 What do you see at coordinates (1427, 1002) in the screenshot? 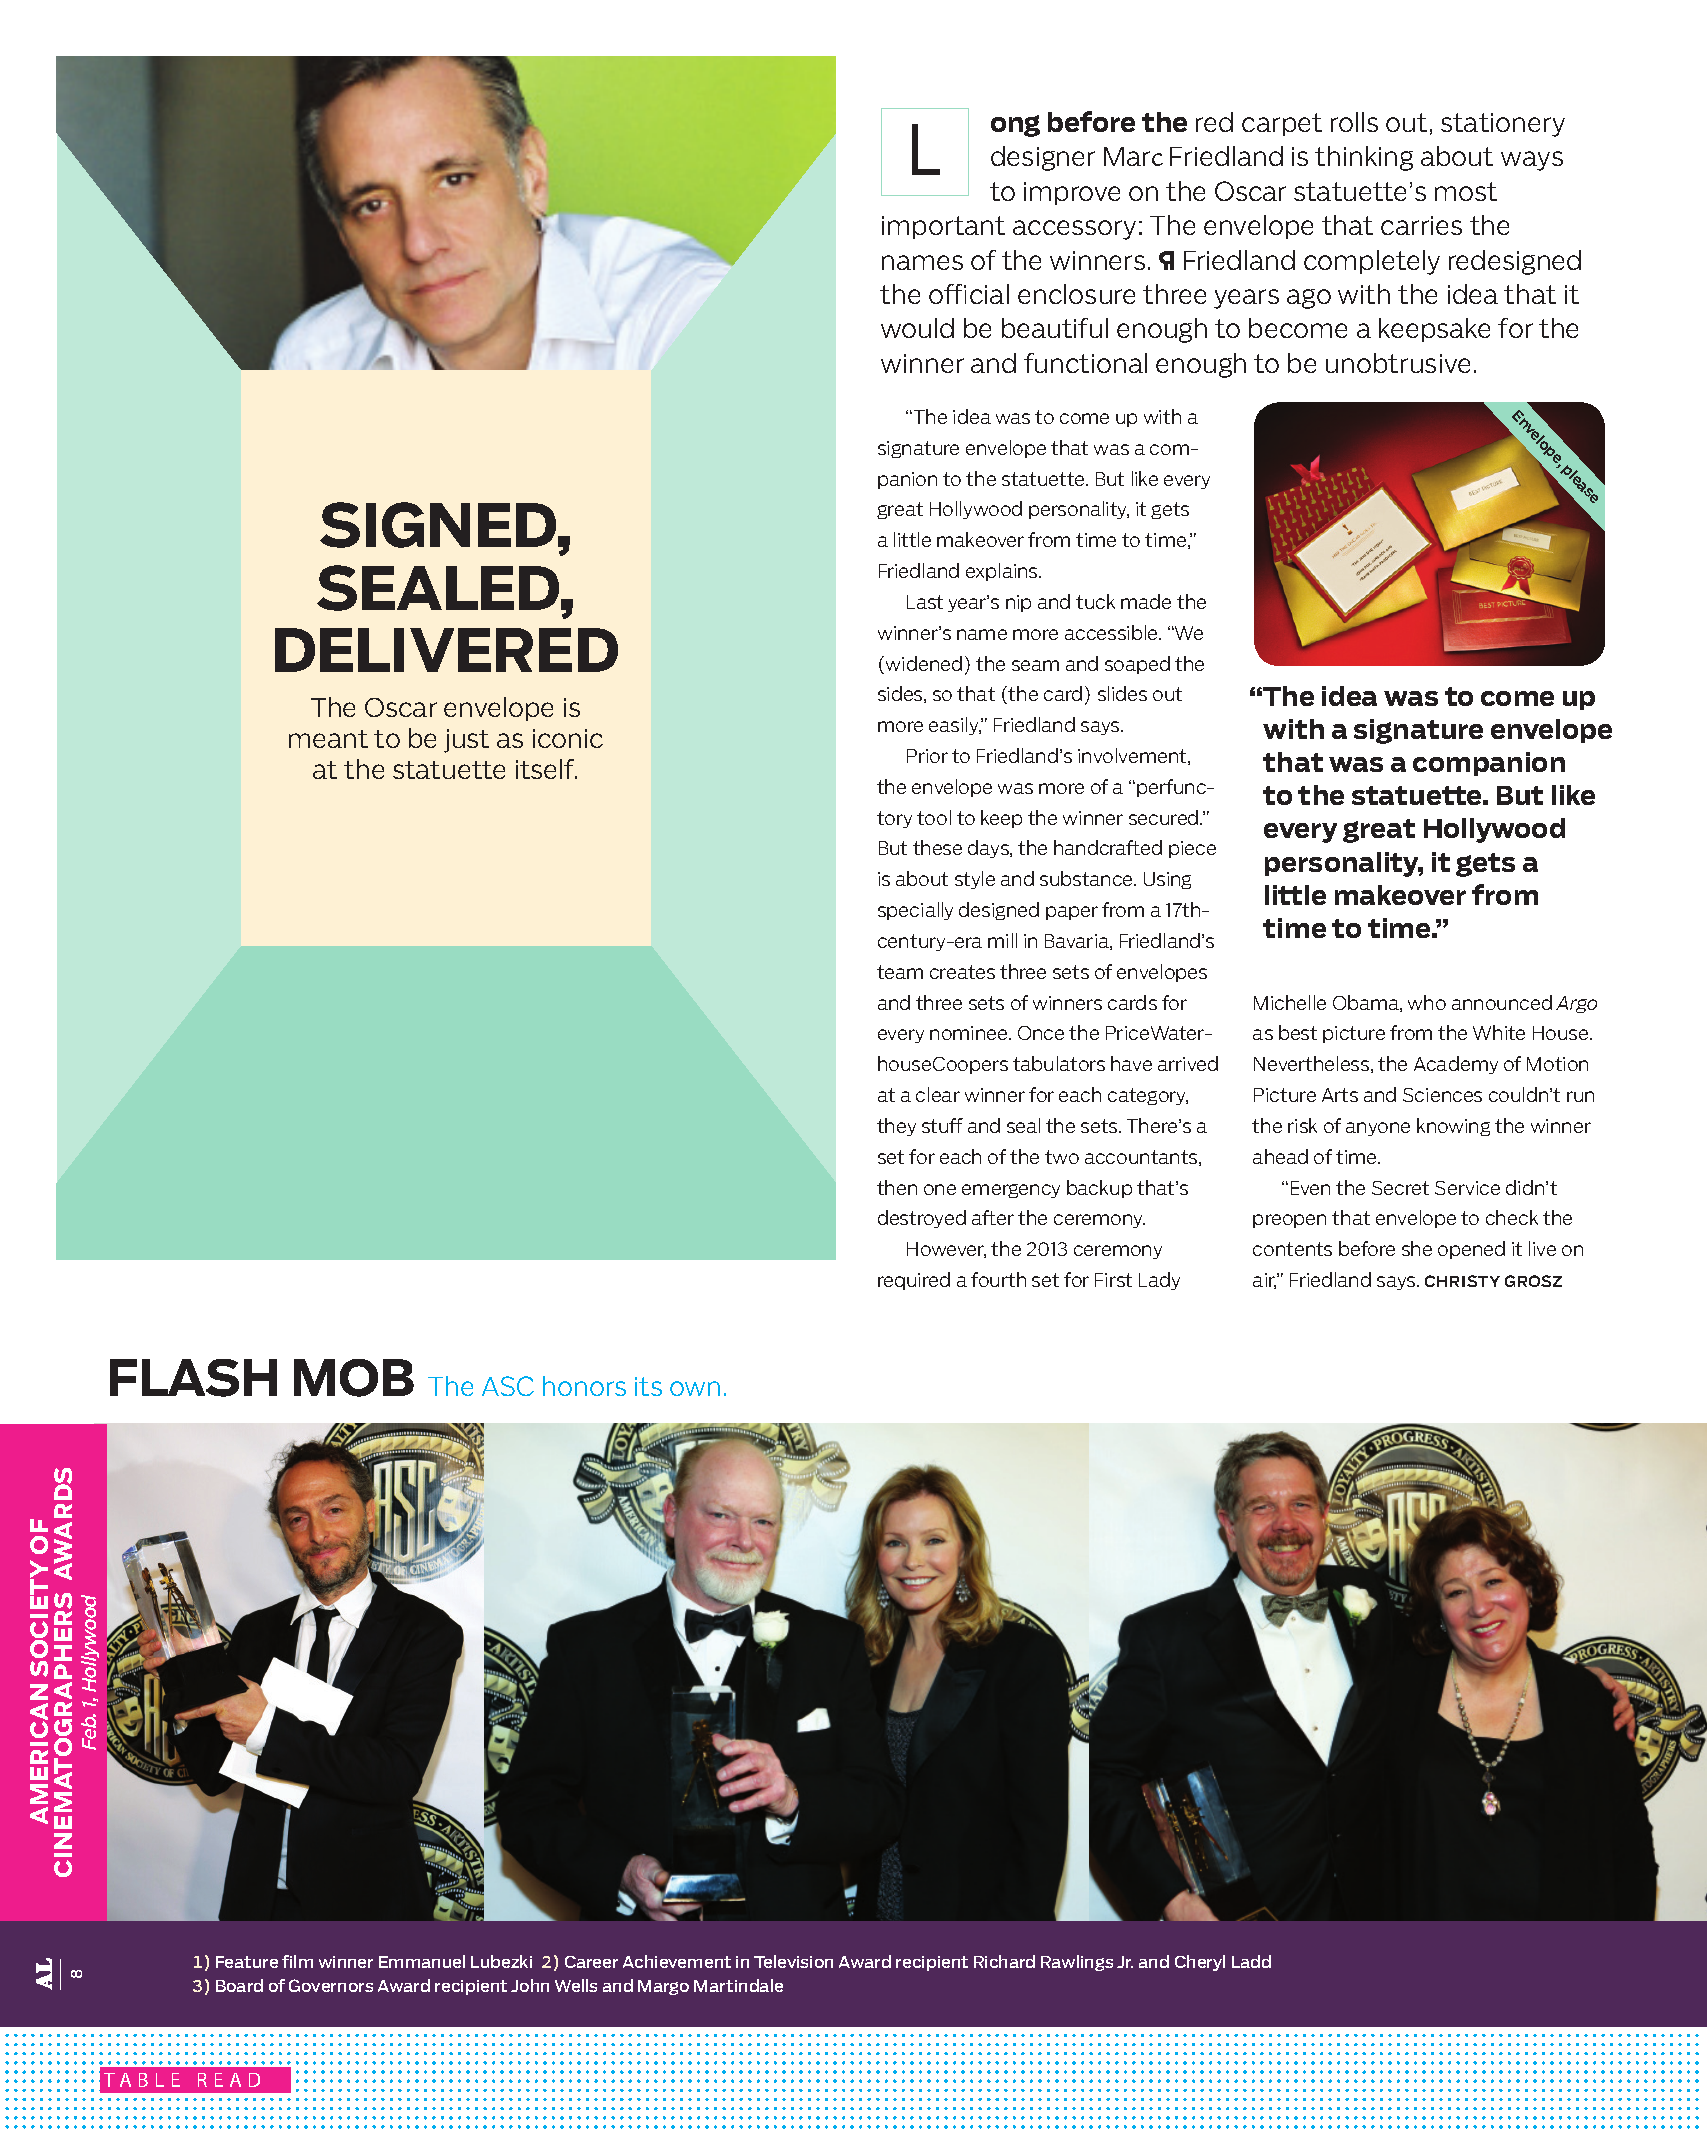
I see `who` at bounding box center [1427, 1002].
